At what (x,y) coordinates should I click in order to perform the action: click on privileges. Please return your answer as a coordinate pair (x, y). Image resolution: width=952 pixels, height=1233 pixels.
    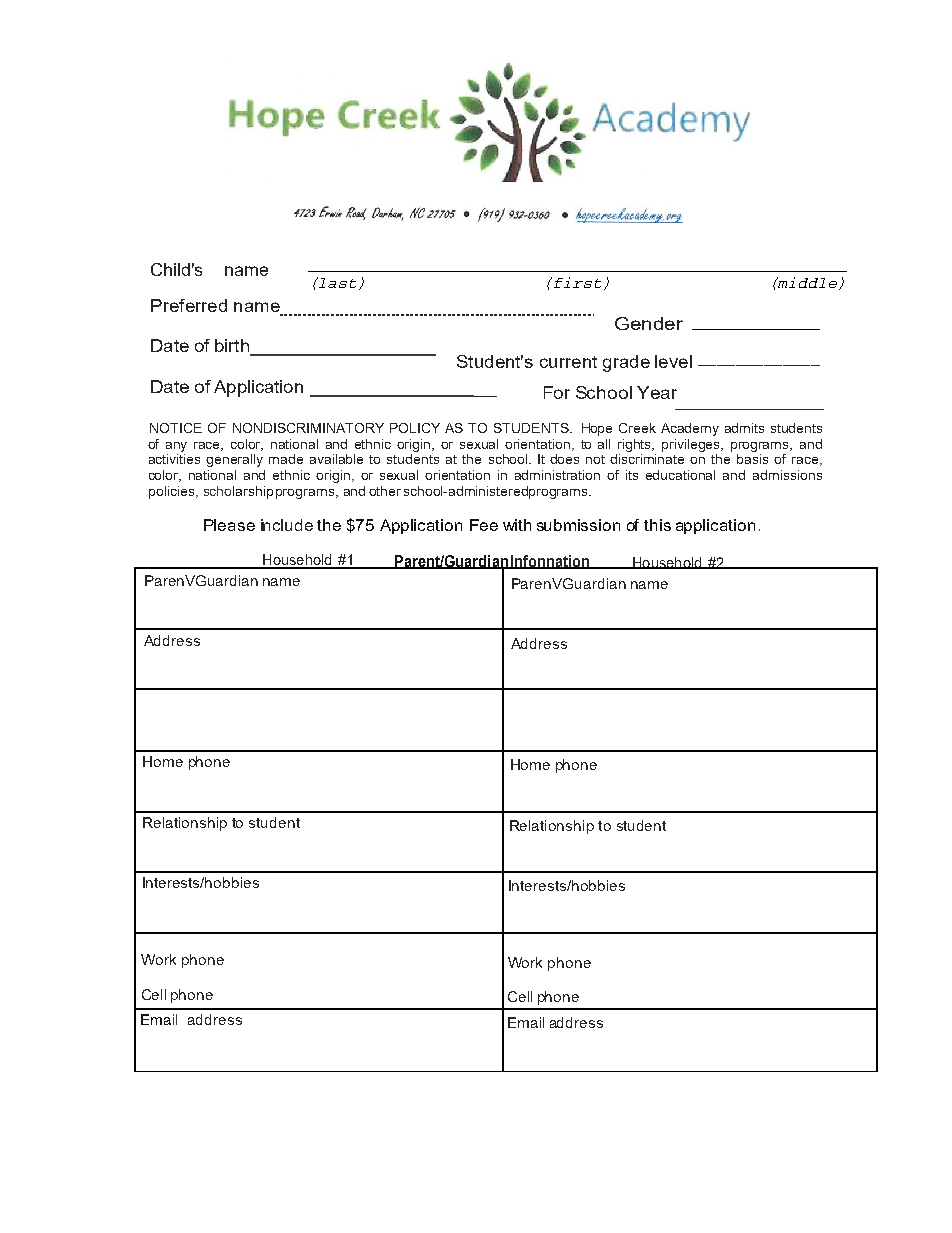
    Looking at the image, I should click on (692, 445).
